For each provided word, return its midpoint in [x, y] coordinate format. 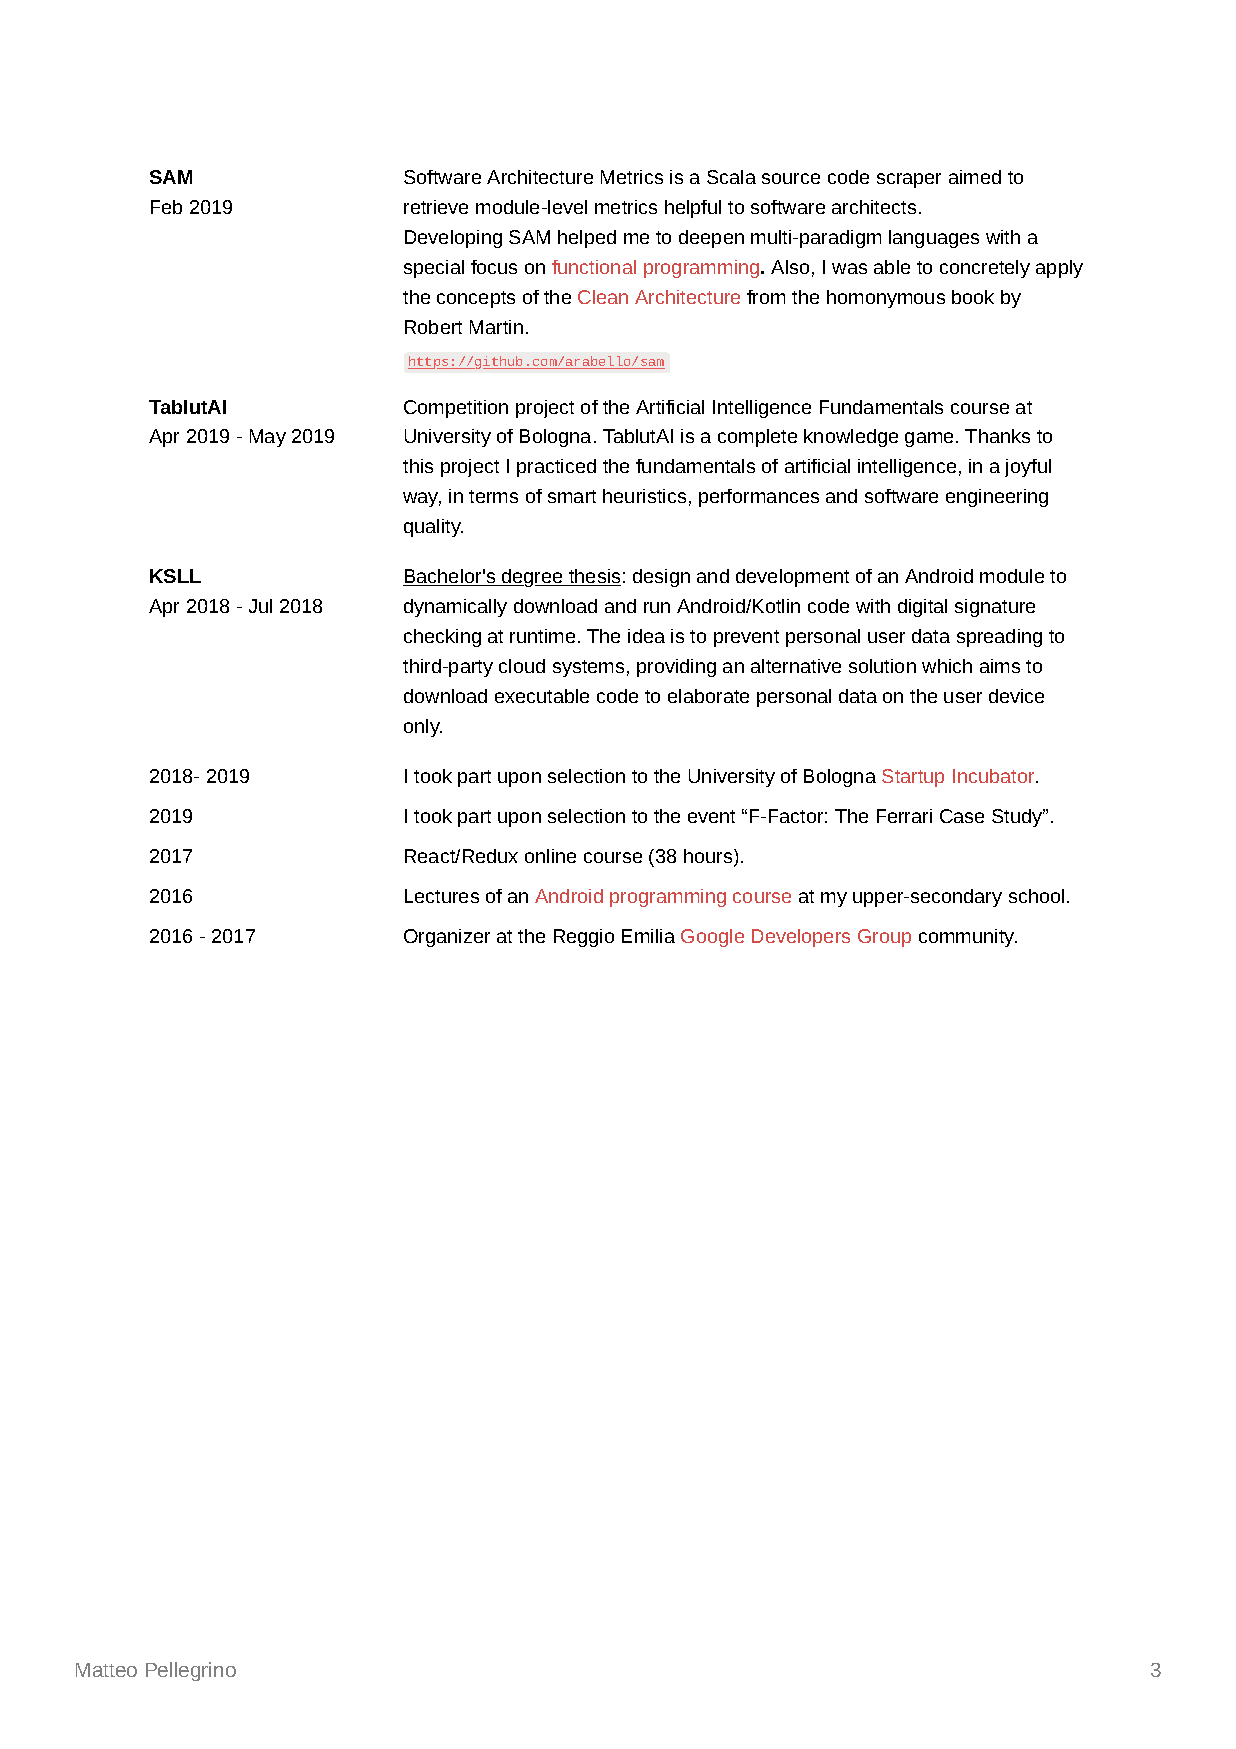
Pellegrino [191, 1671]
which [947, 666]
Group [884, 938]
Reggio [584, 938]
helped [587, 239]
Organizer [447, 938]
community [968, 938]
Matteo [106, 1670]
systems [588, 668]
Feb [166, 207]
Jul [260, 606]
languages [934, 239]
